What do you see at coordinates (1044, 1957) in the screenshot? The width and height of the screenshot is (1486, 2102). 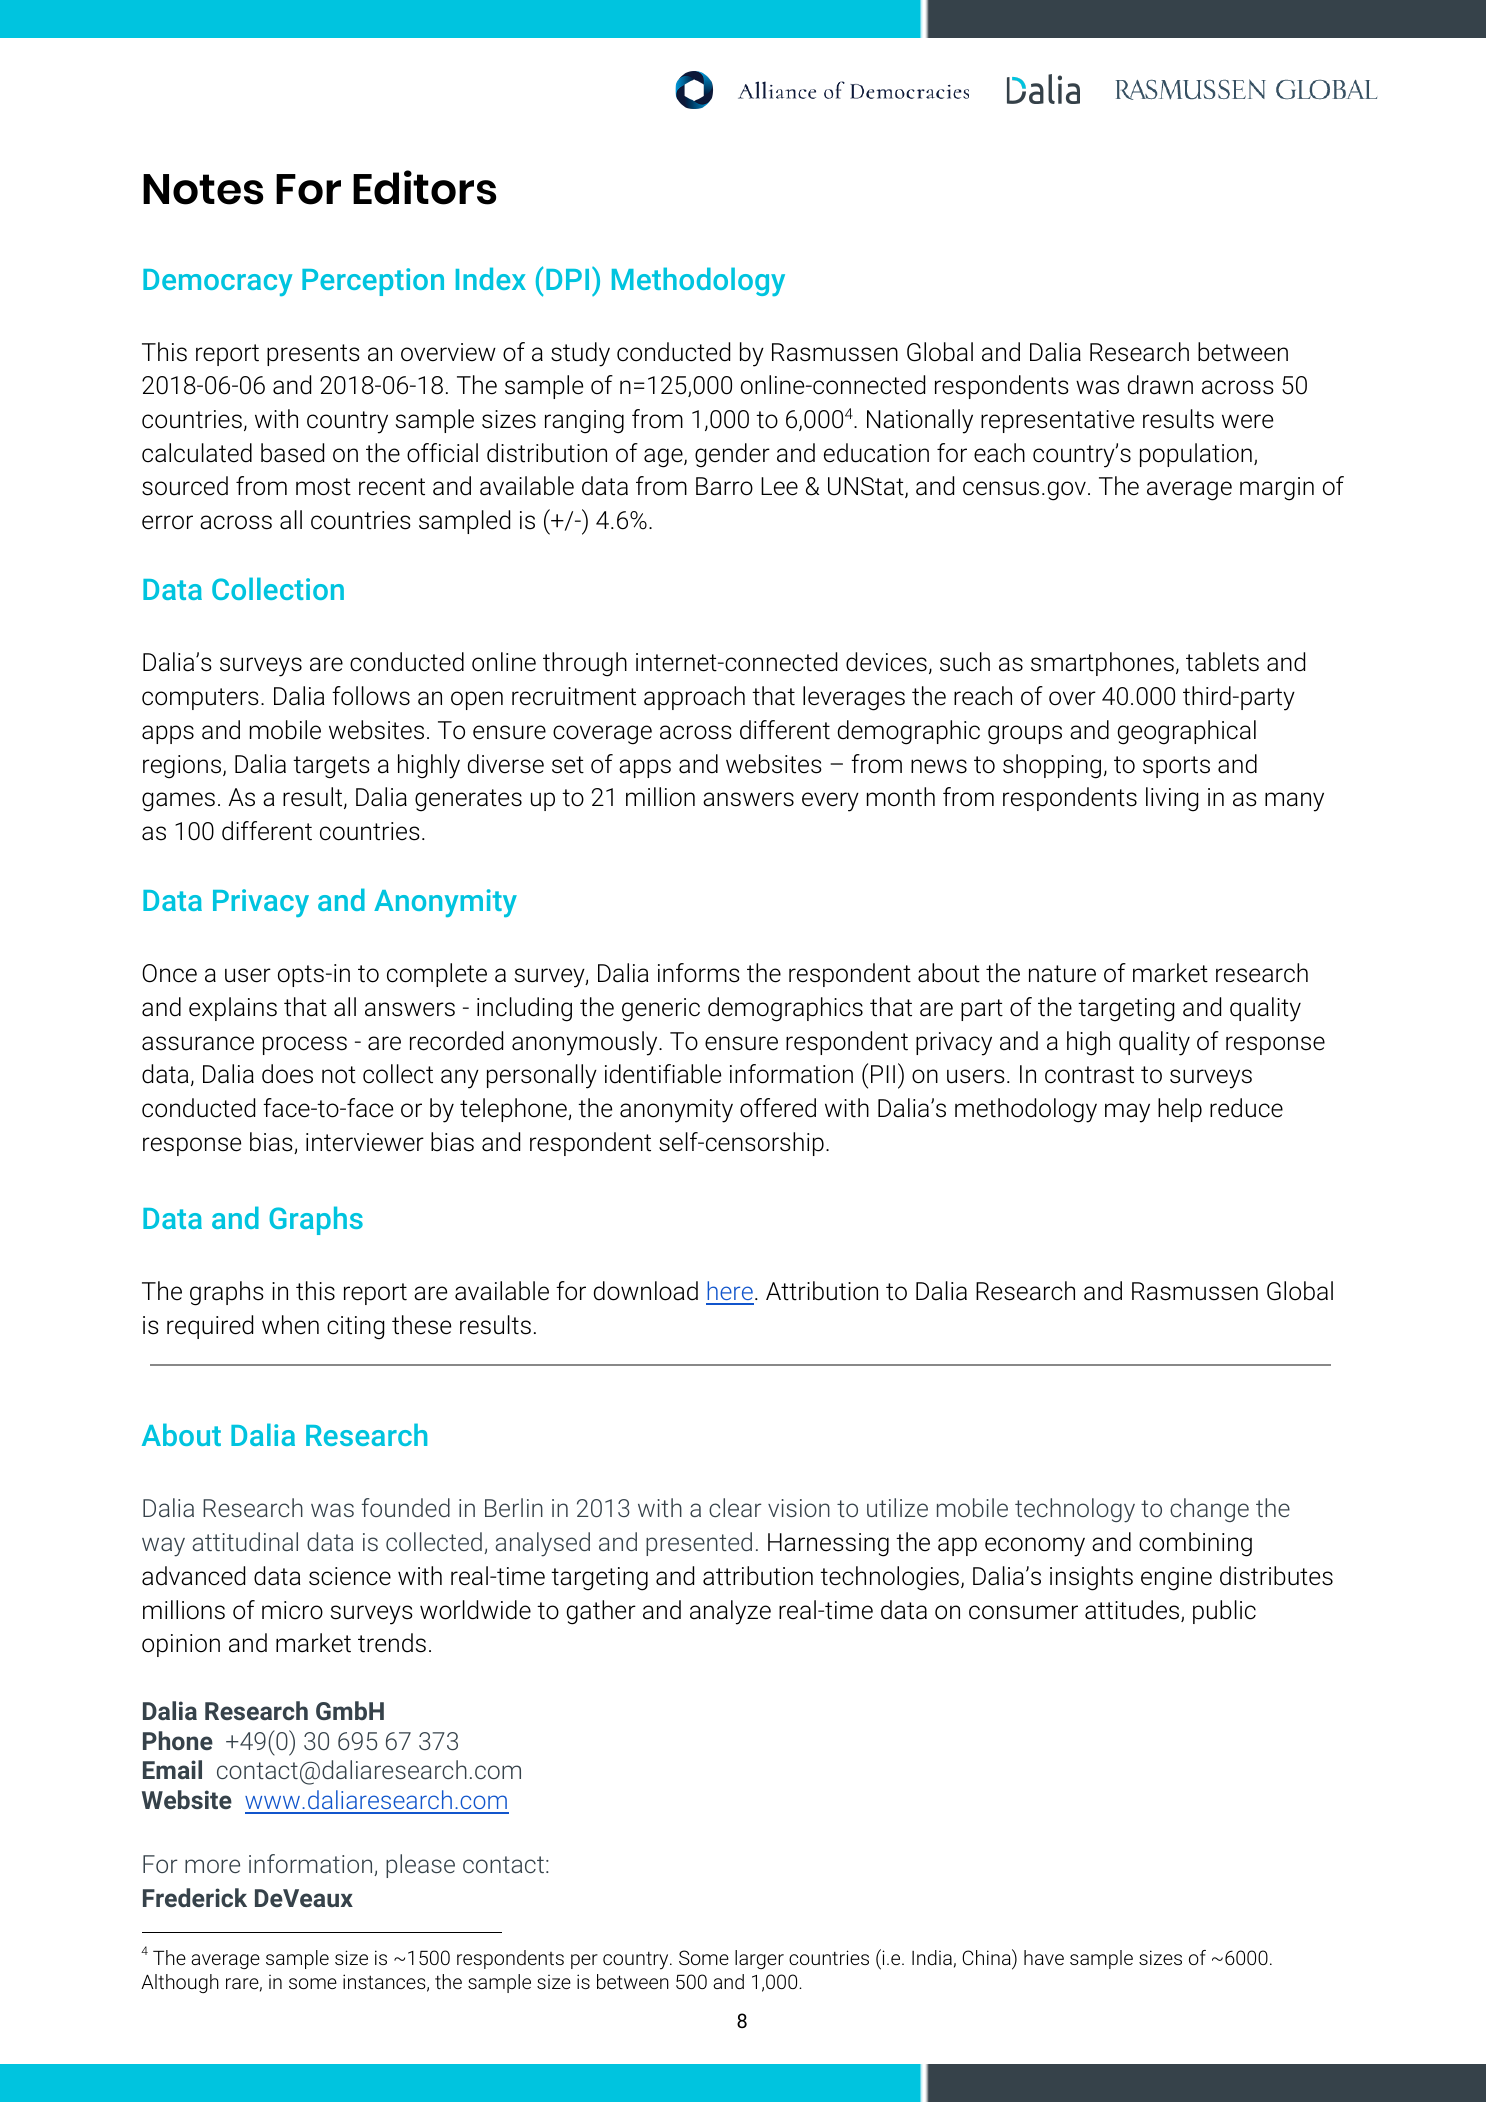 I see `have` at bounding box center [1044, 1957].
